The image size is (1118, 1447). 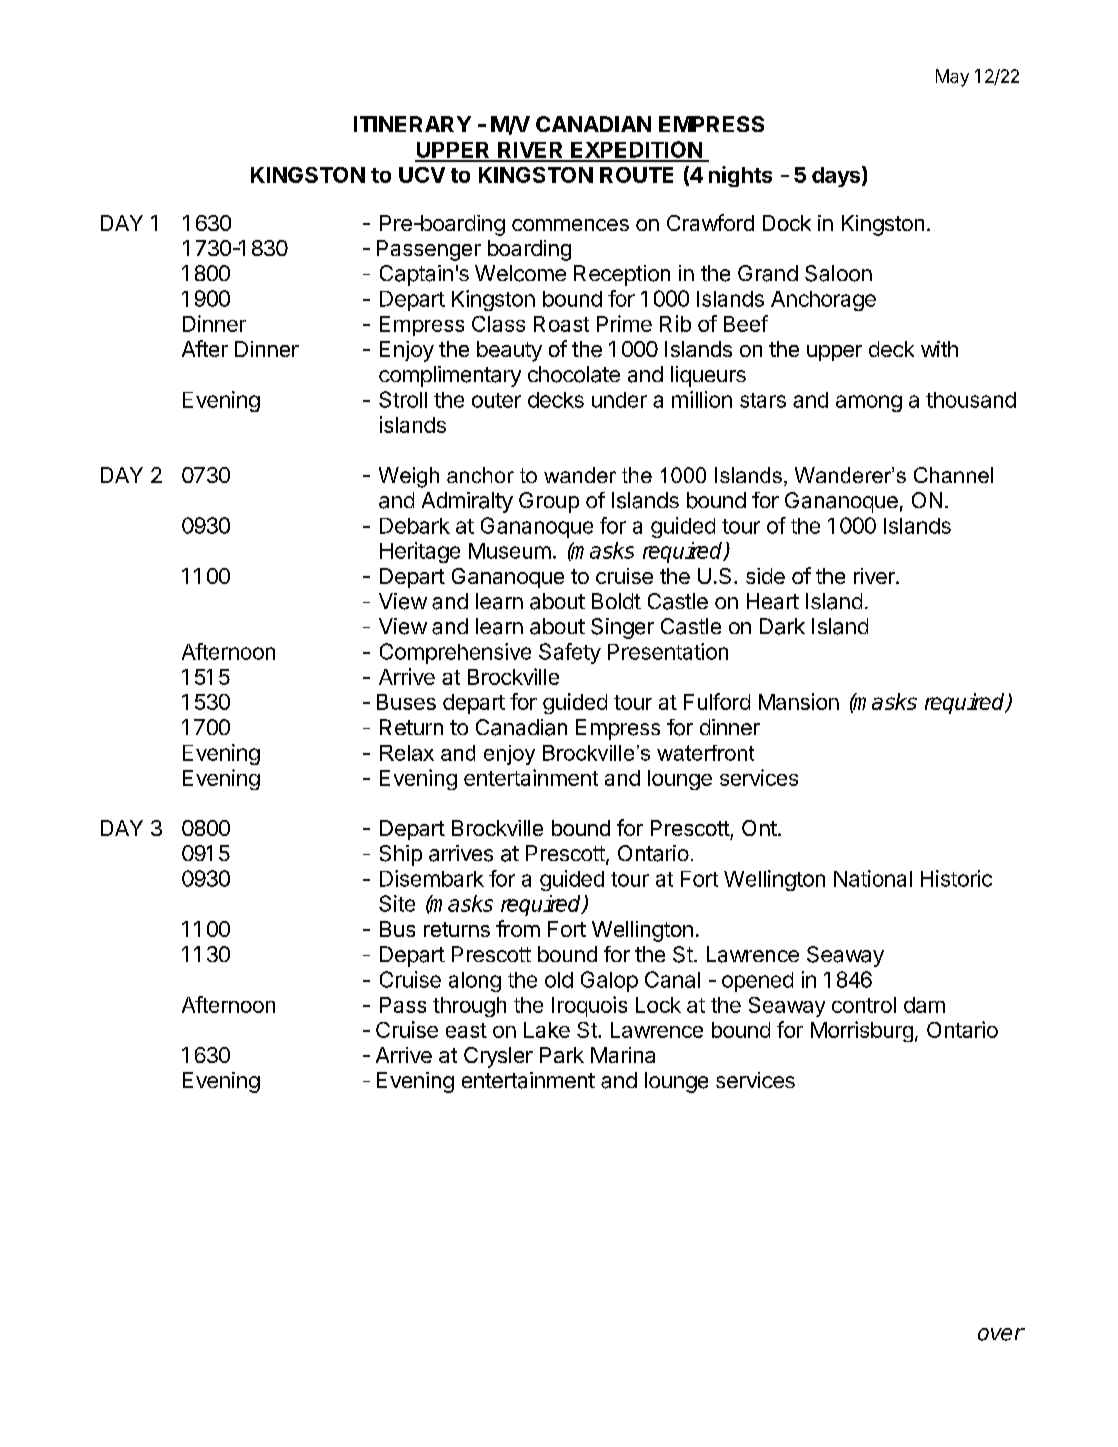 I want to click on Marina, so click(x=623, y=1055).
